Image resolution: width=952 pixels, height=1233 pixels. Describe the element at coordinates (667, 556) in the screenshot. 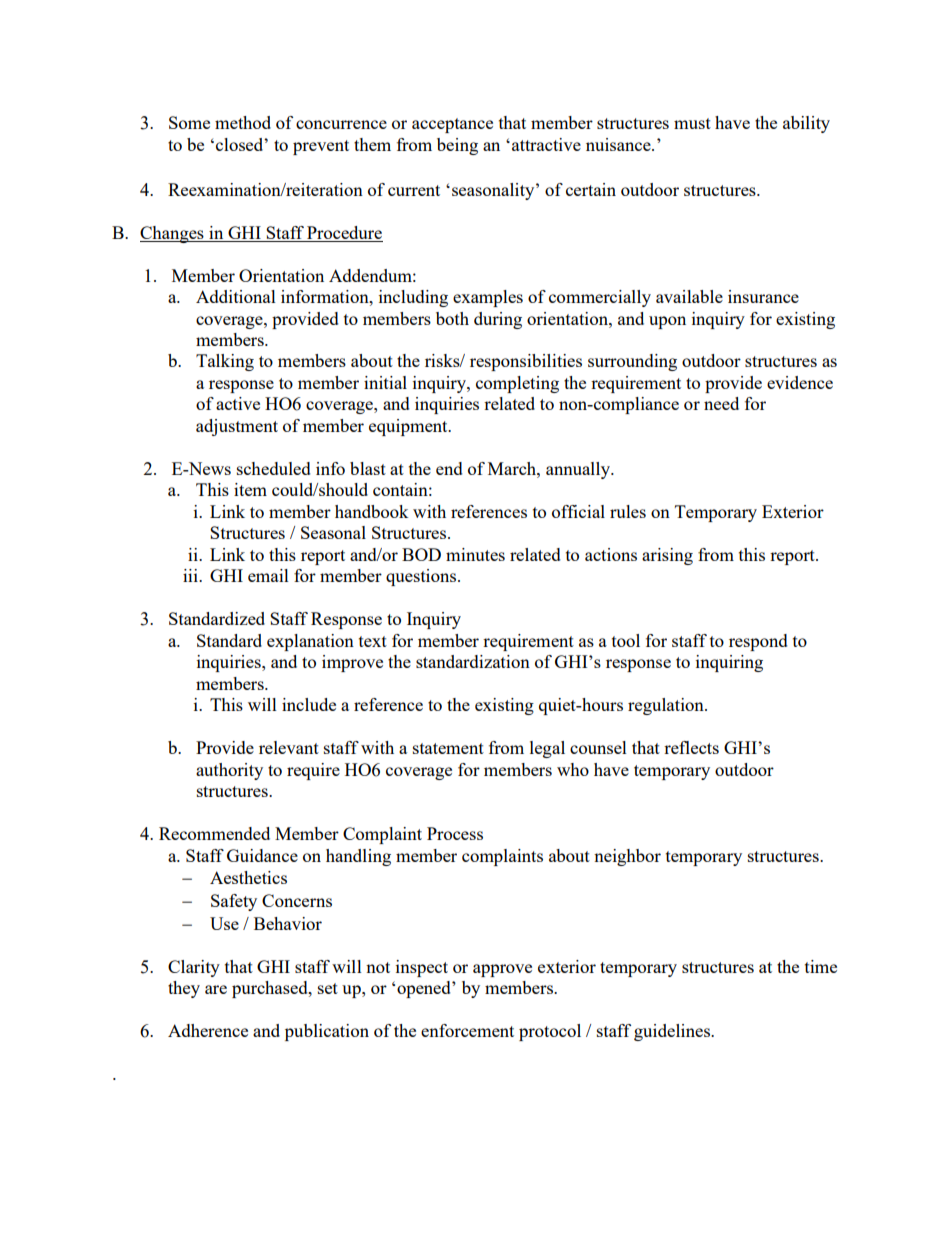

I see `arising` at that location.
